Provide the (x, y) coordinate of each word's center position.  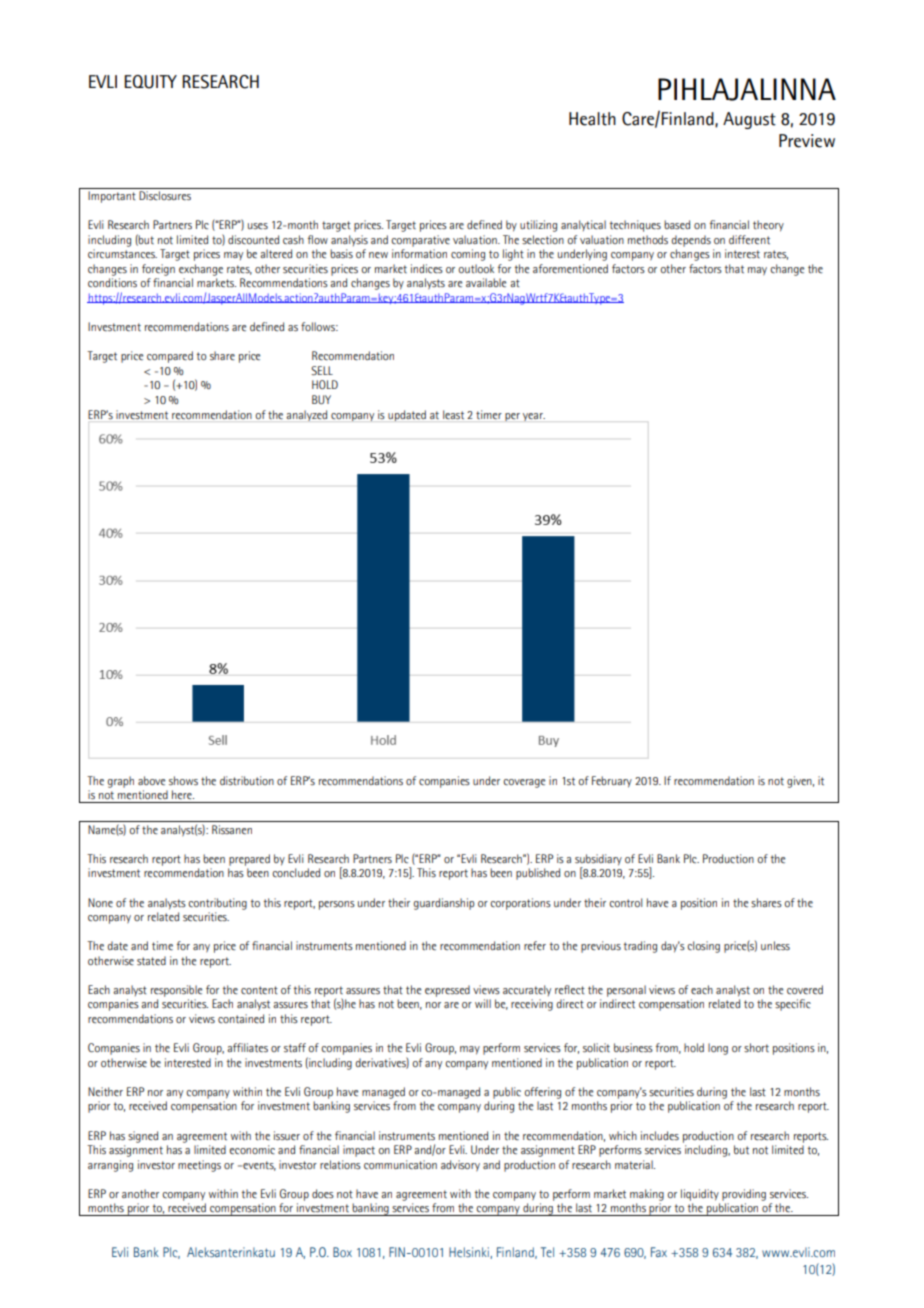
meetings (199, 1166)
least (453, 414)
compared (170, 357)
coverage (524, 783)
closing (703, 947)
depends (691, 241)
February (612, 782)
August (749, 120)
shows (183, 781)
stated (151, 961)
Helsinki (470, 1253)
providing (744, 1195)
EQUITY (150, 82)
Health (592, 119)
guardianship (444, 904)
